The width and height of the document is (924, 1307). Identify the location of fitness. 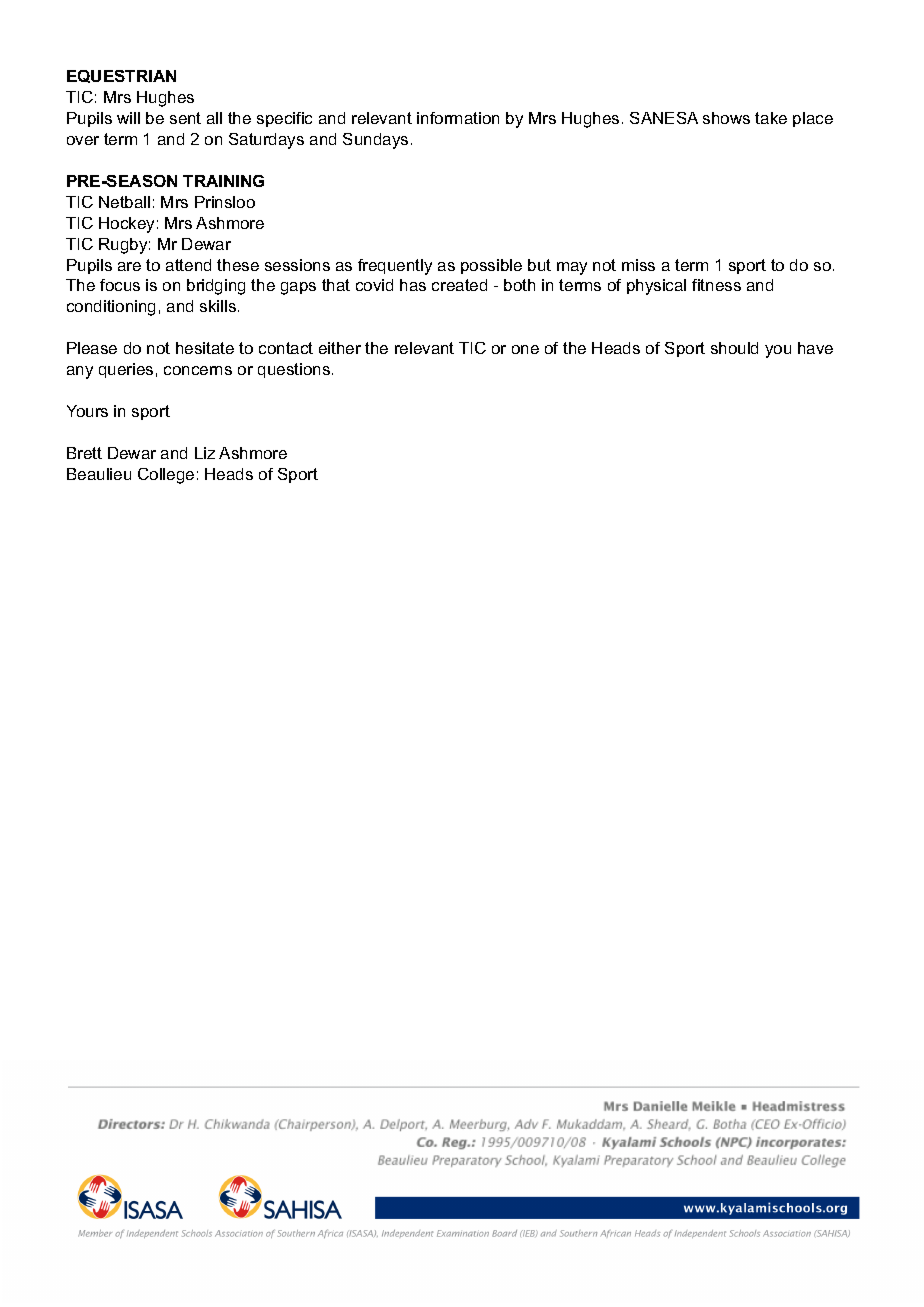
(716, 285).
